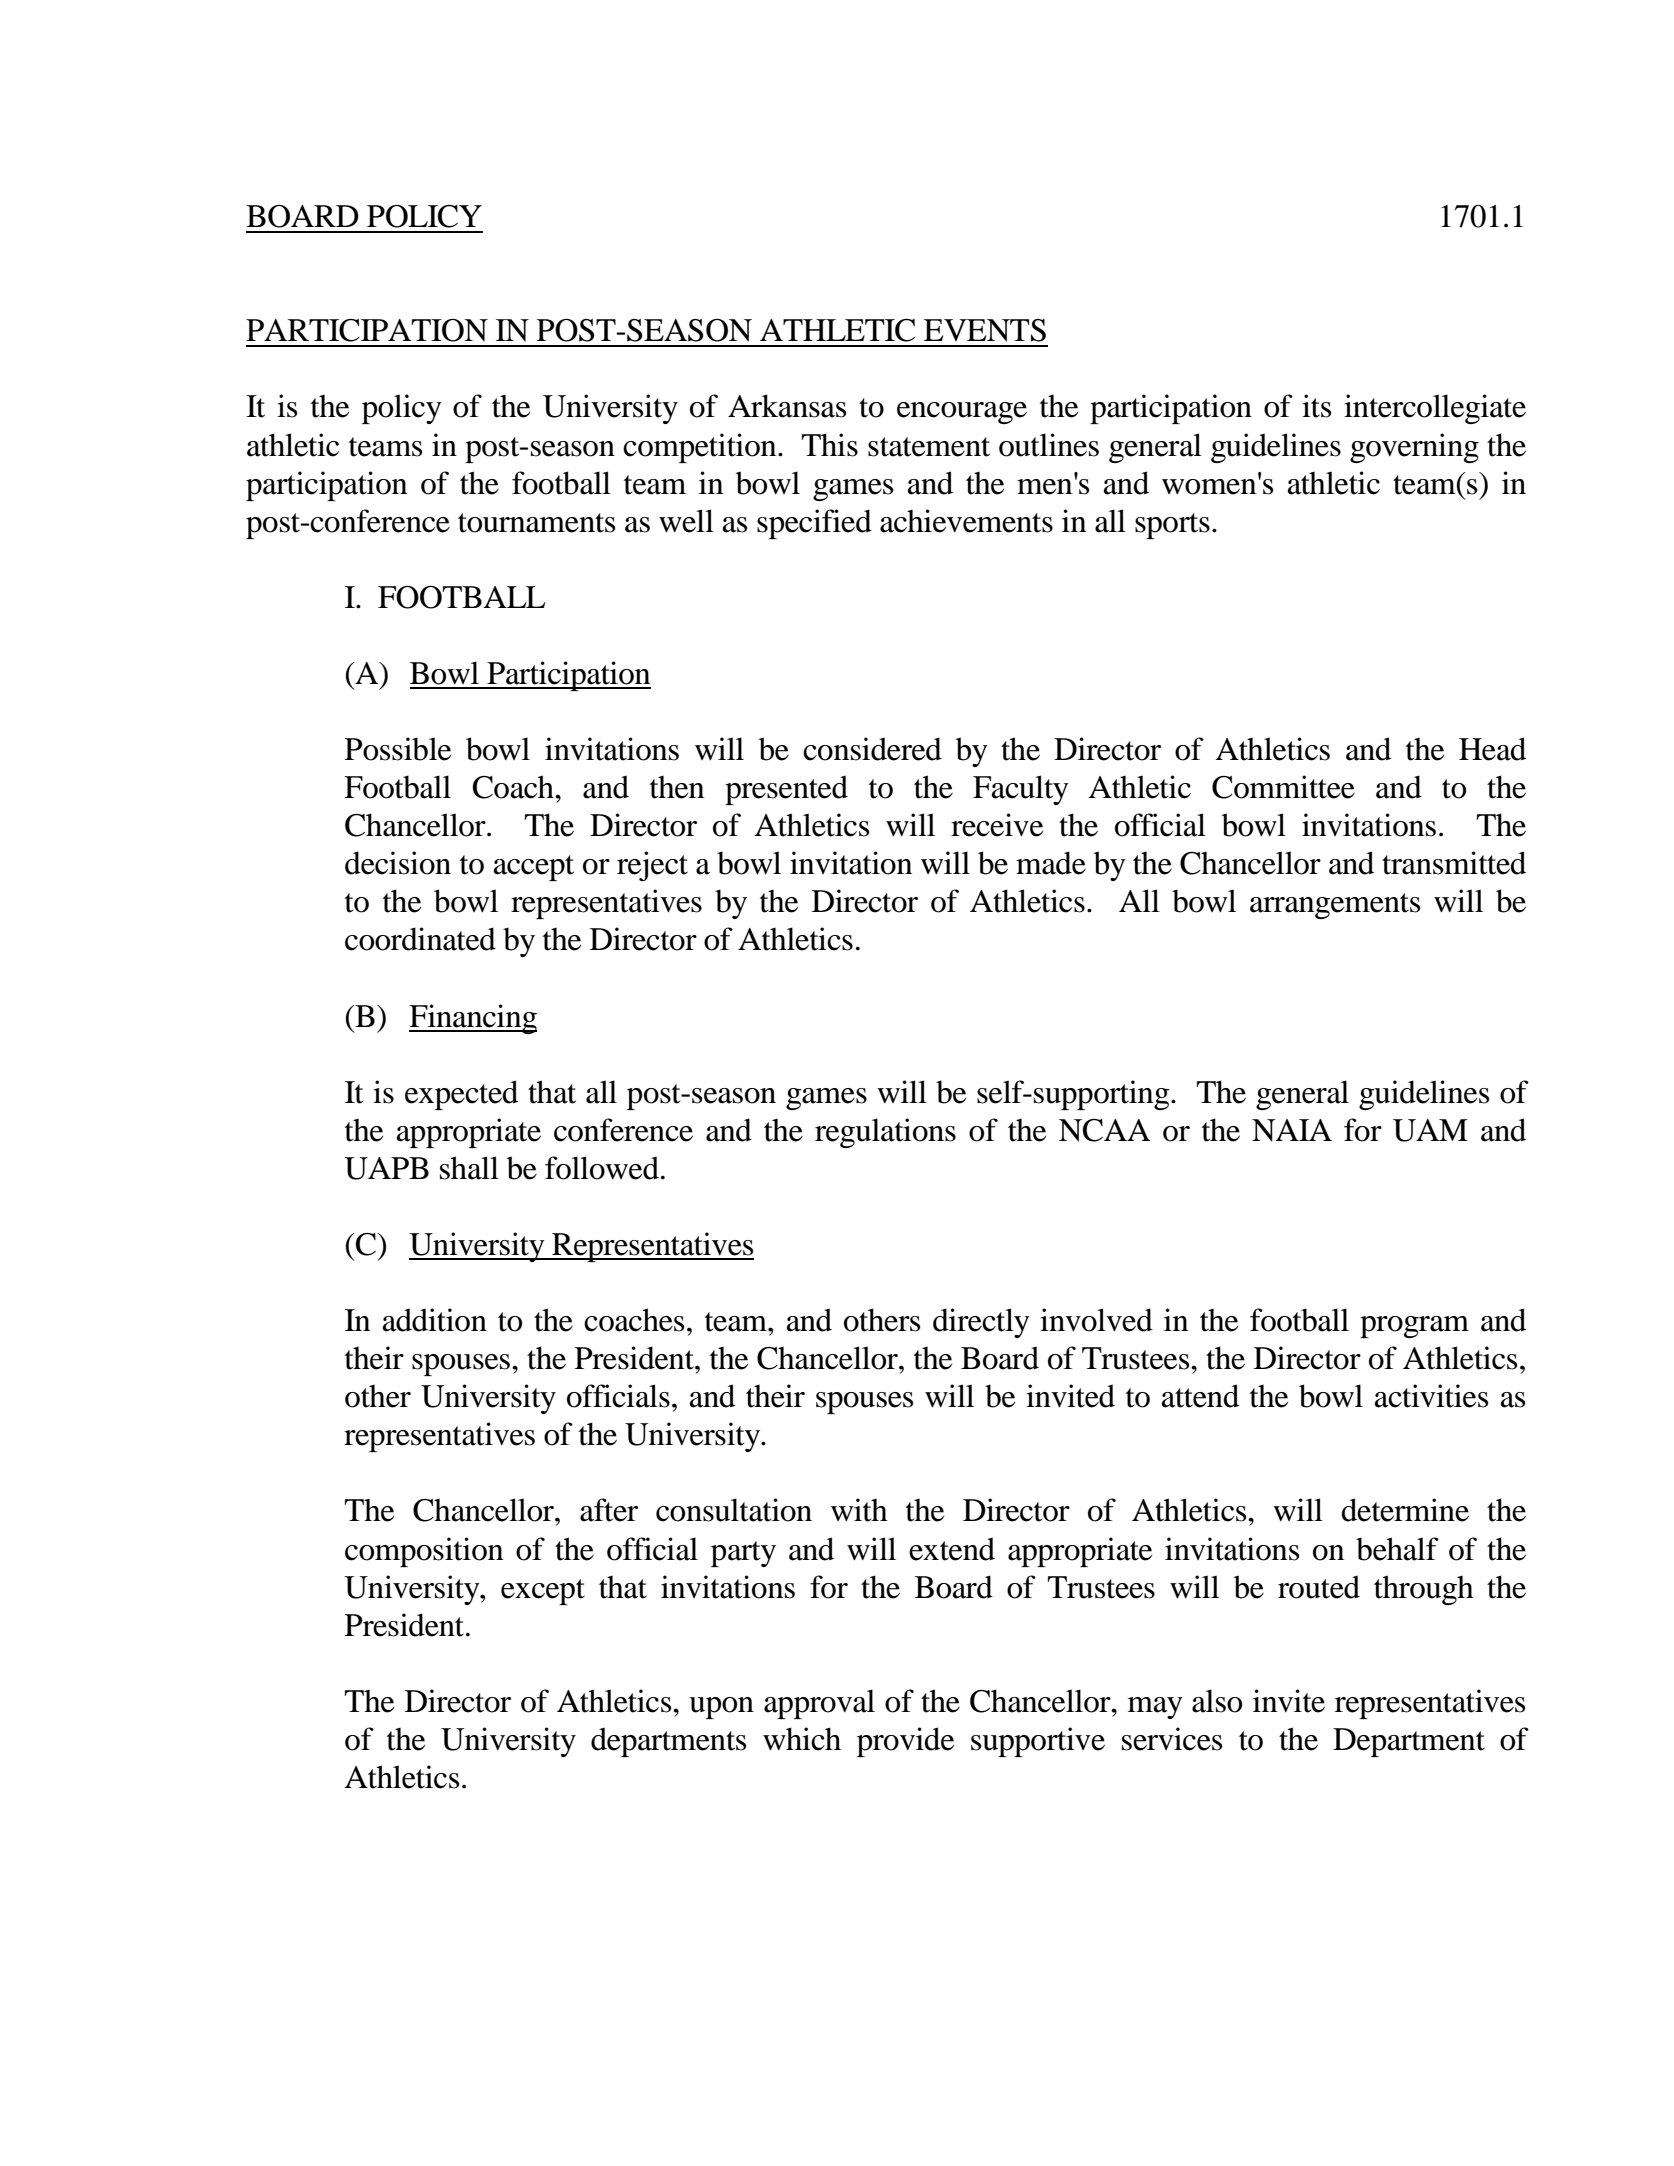 The height and width of the page is (2166, 1674). I want to click on its, so click(1316, 406).
